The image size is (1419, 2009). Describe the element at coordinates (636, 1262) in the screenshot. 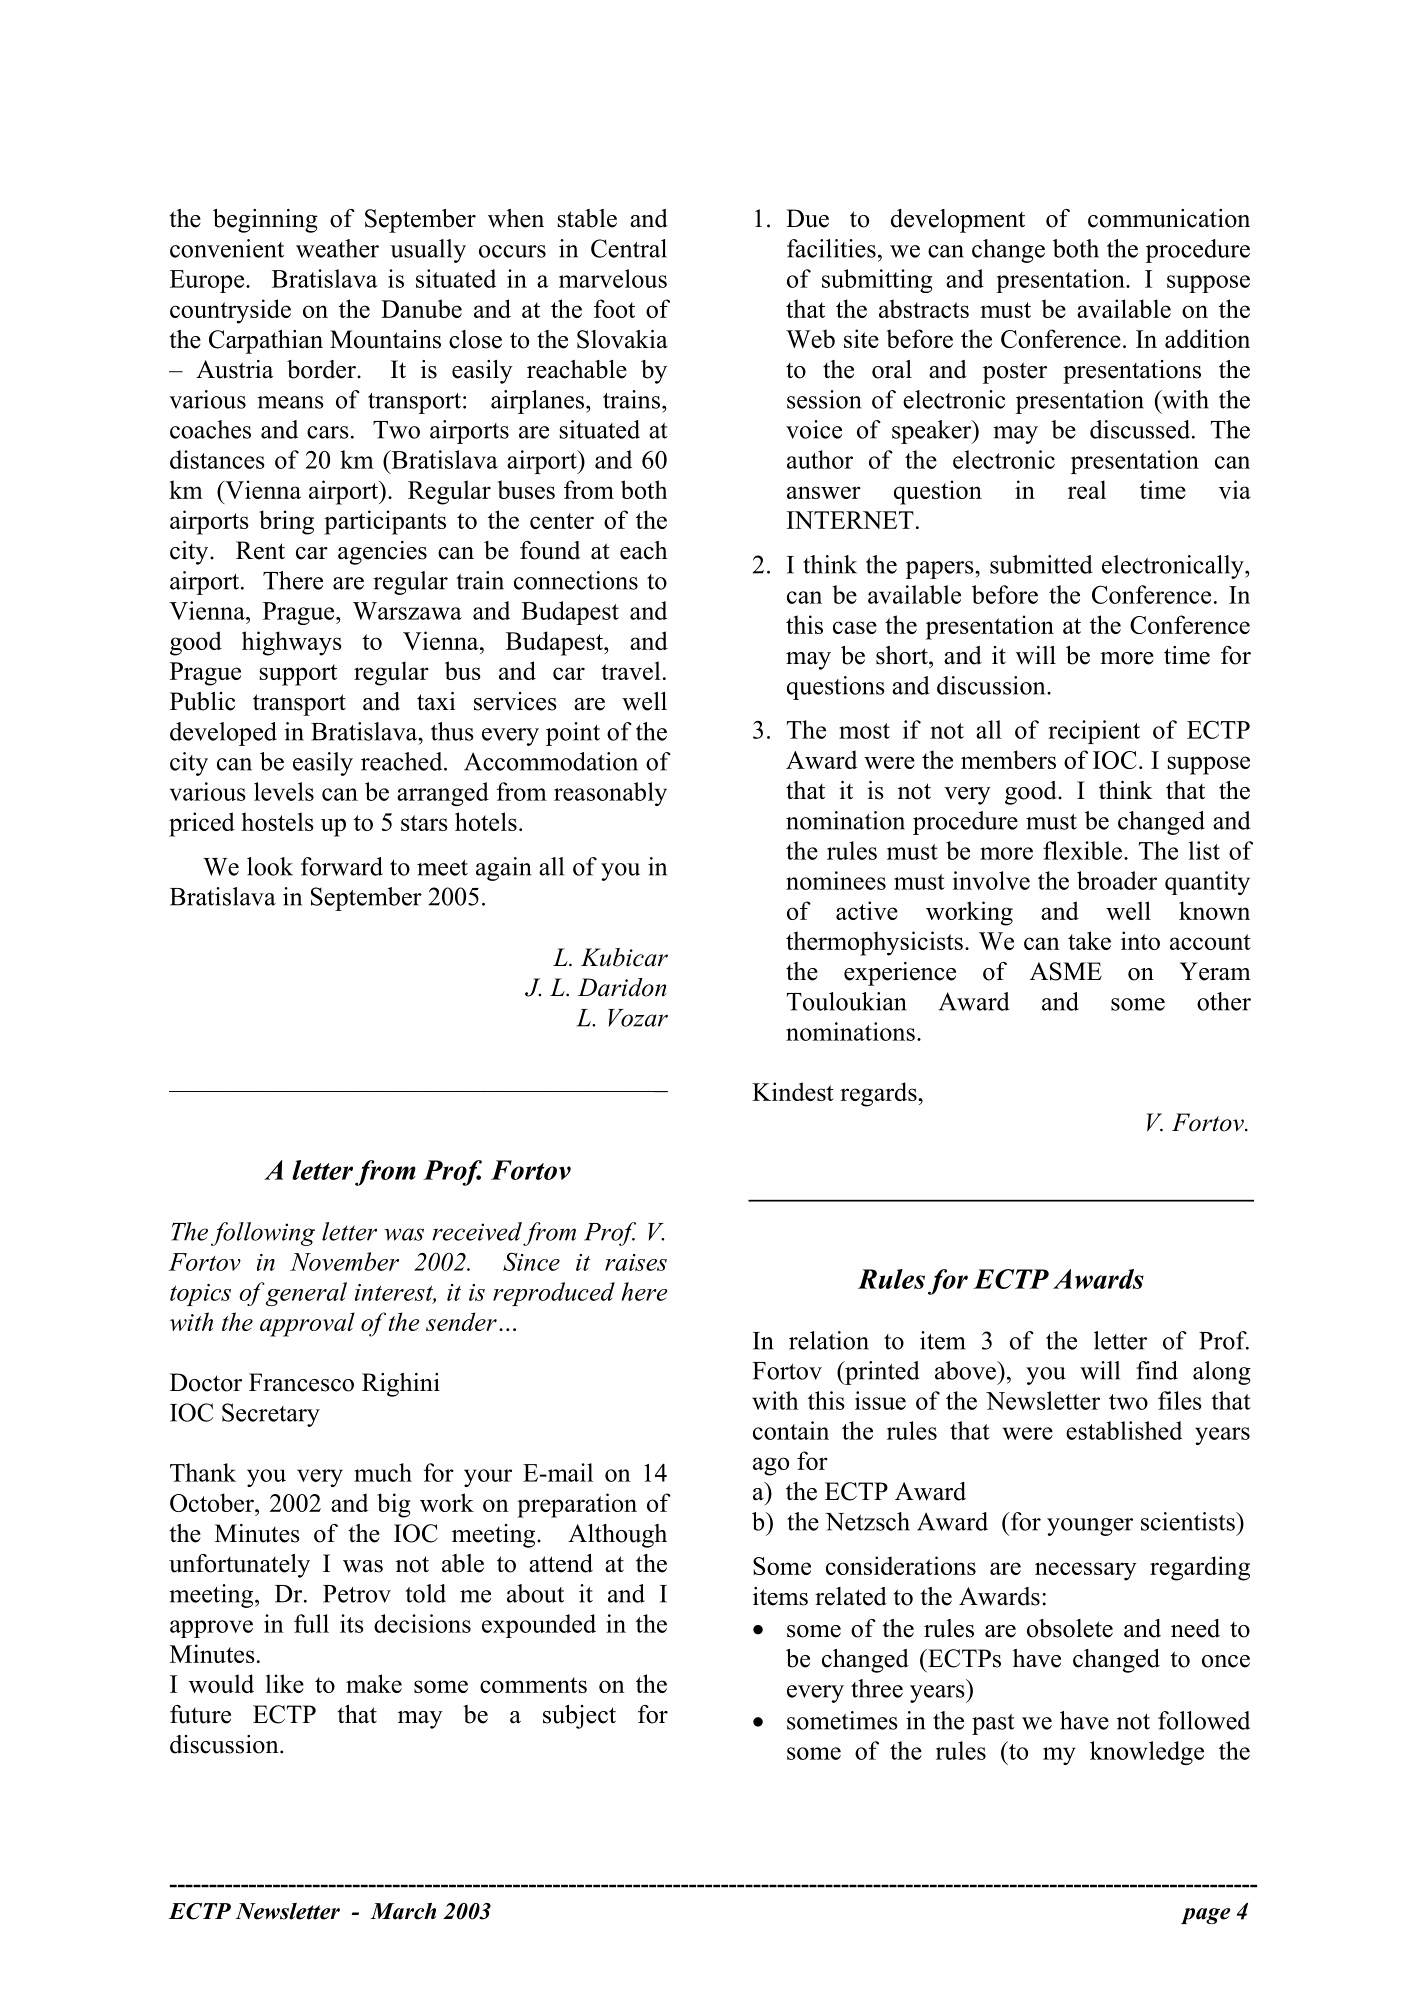

I see `raises` at that location.
